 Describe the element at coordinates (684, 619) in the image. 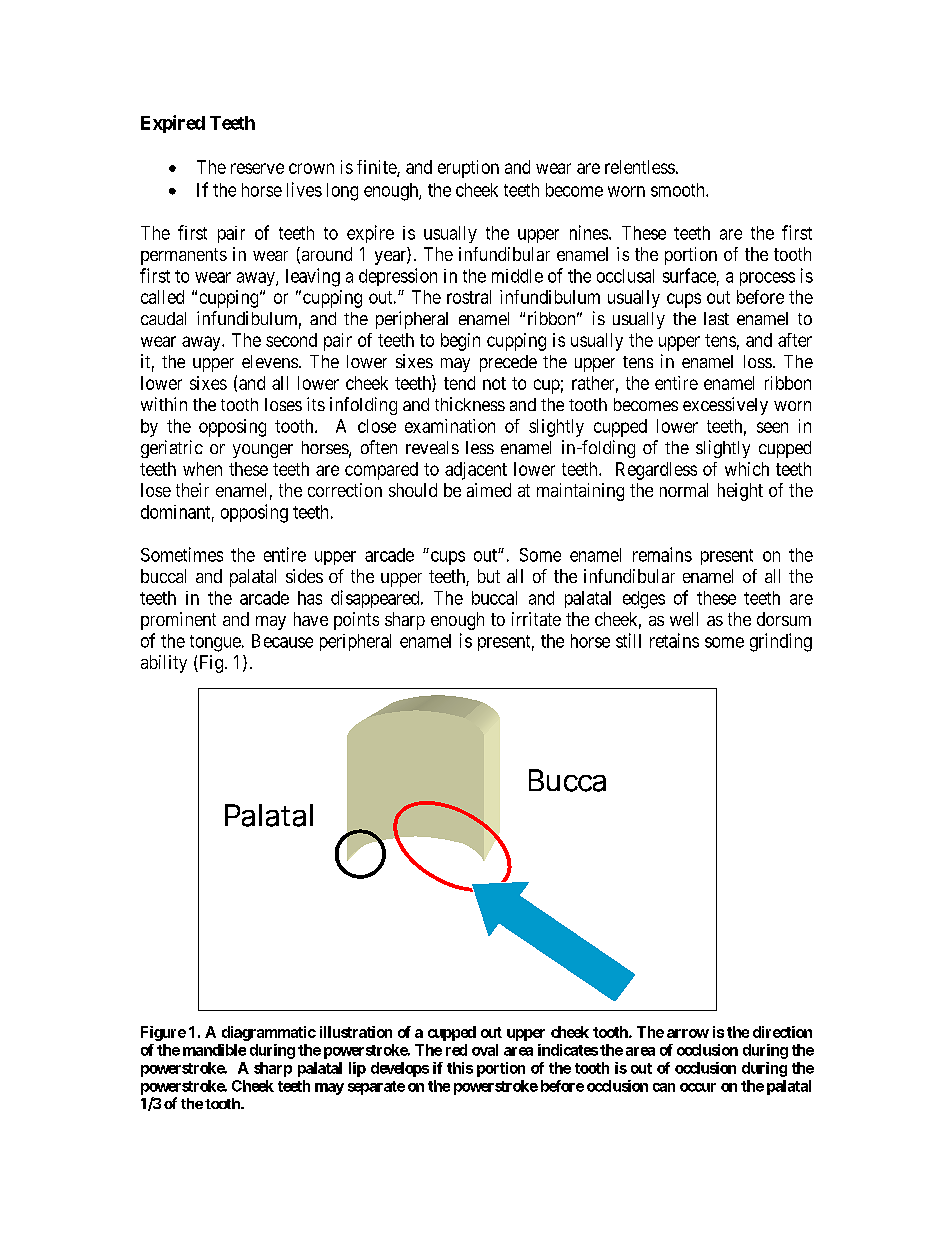

I see `well` at that location.
